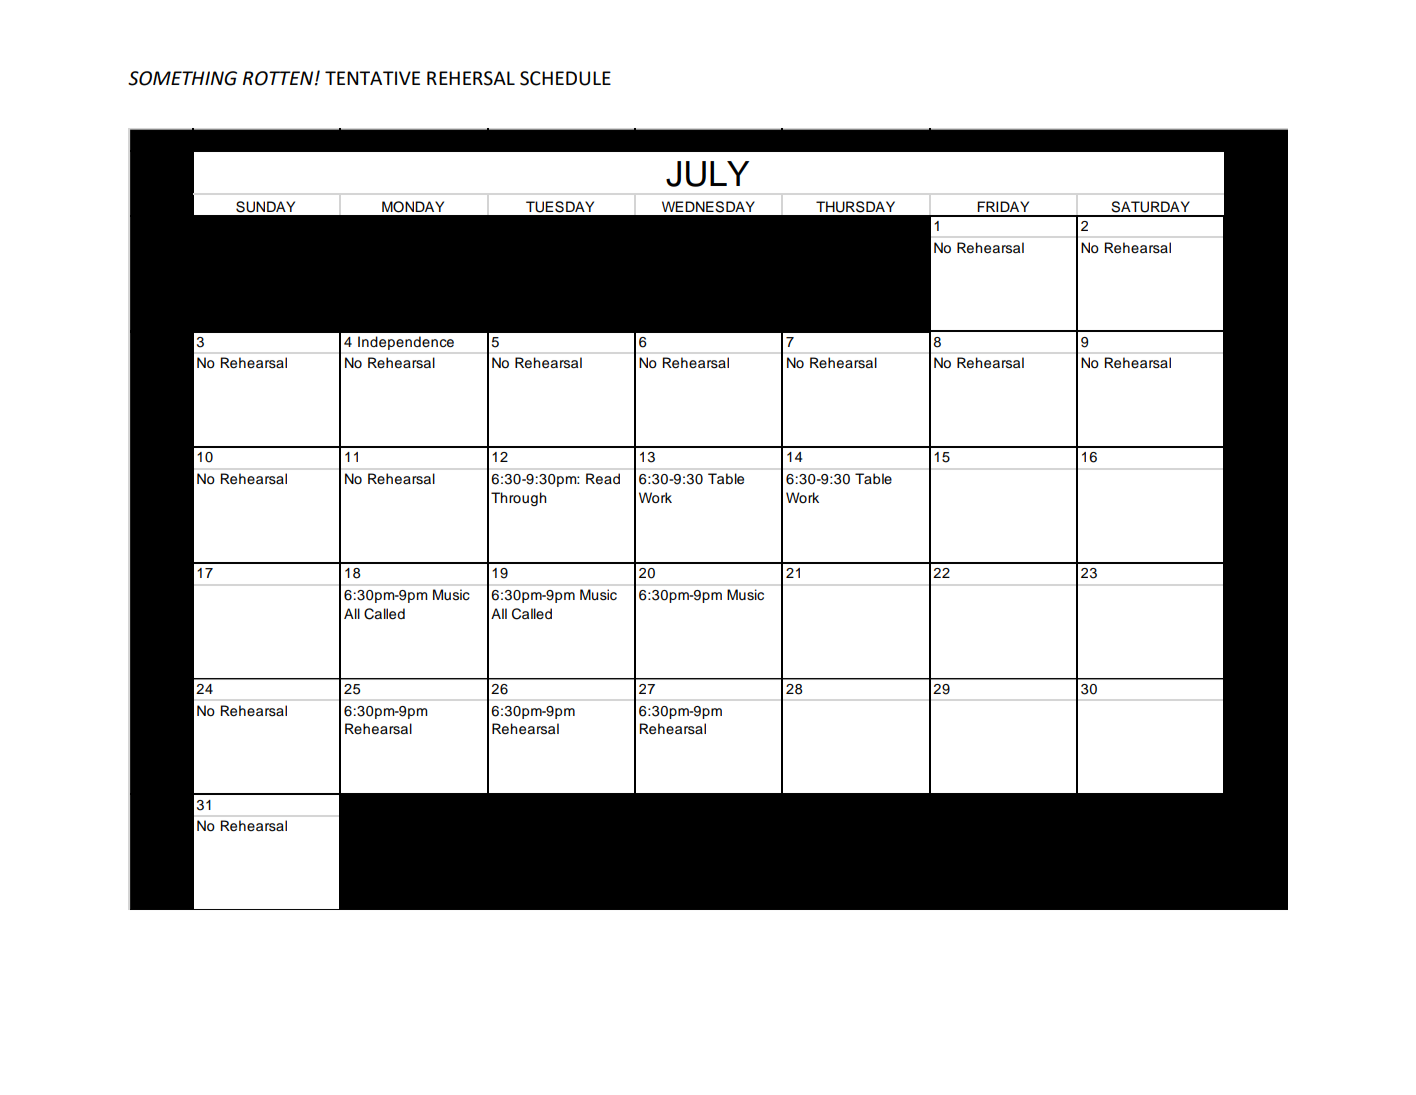 This image has width=1416, height=1095. I want to click on Read, so click(603, 479).
